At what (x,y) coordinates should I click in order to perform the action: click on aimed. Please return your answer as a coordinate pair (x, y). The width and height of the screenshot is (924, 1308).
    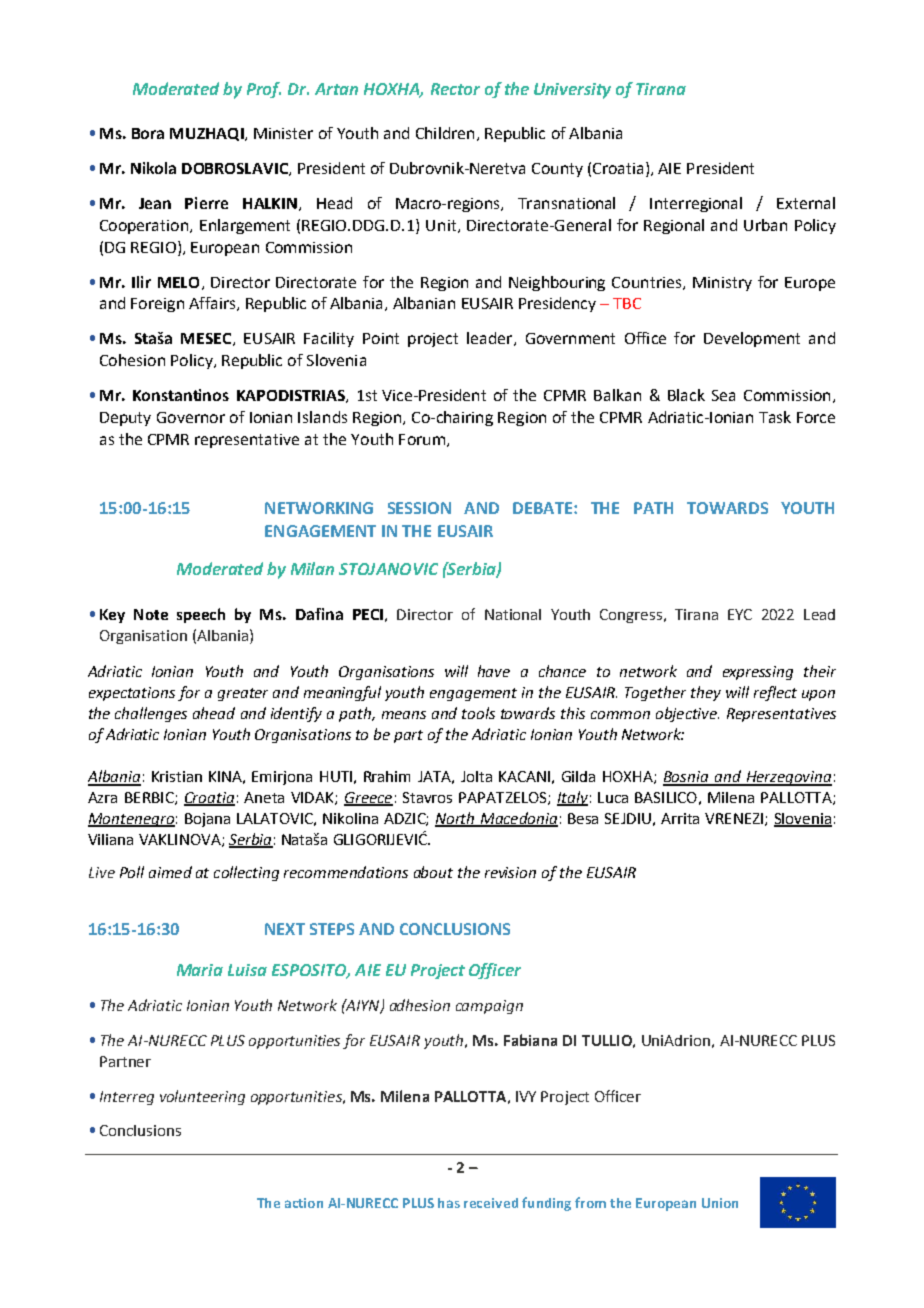
    Looking at the image, I should click on (170, 872).
